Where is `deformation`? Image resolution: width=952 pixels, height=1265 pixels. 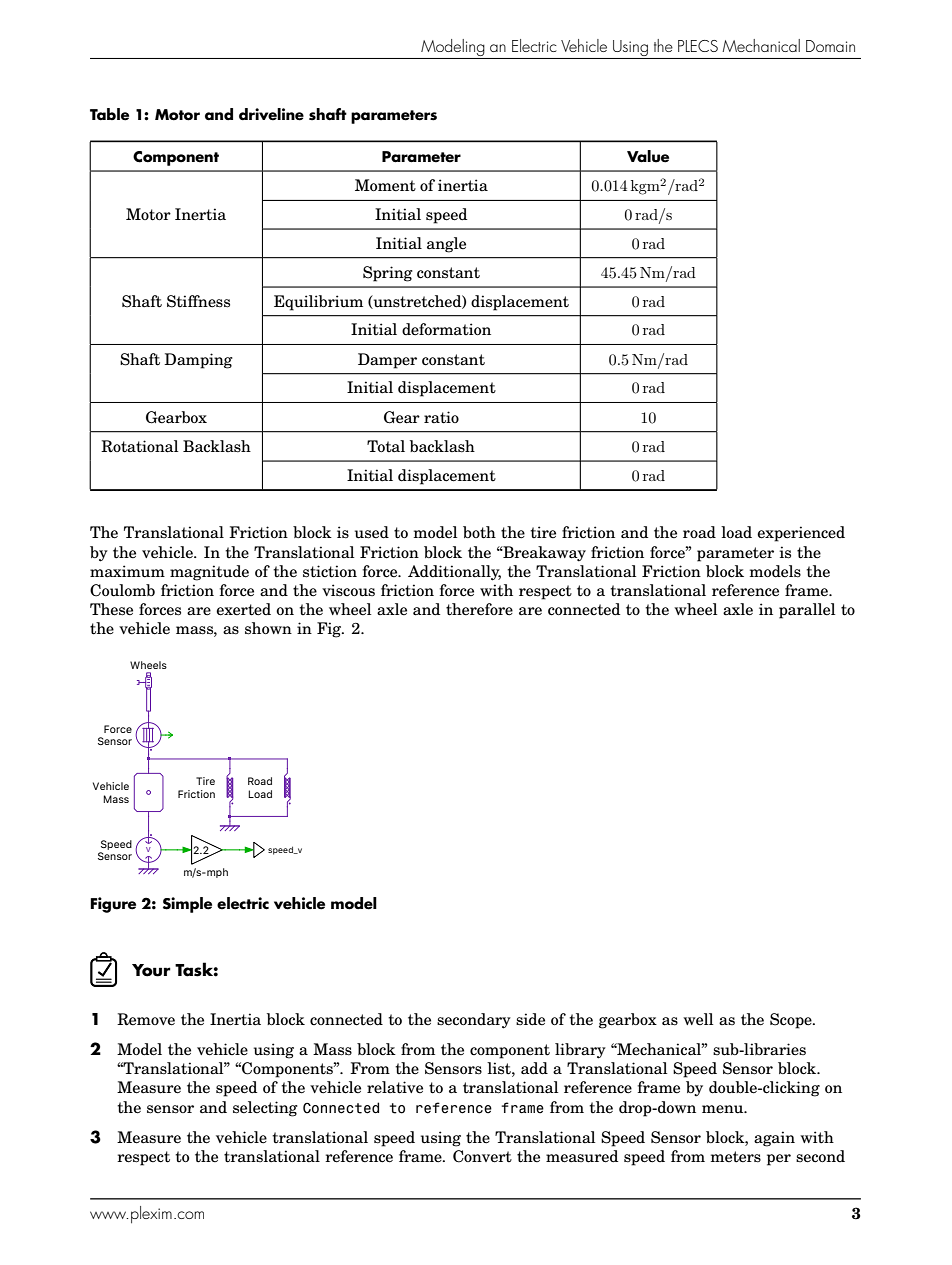
deformation is located at coordinates (446, 329).
